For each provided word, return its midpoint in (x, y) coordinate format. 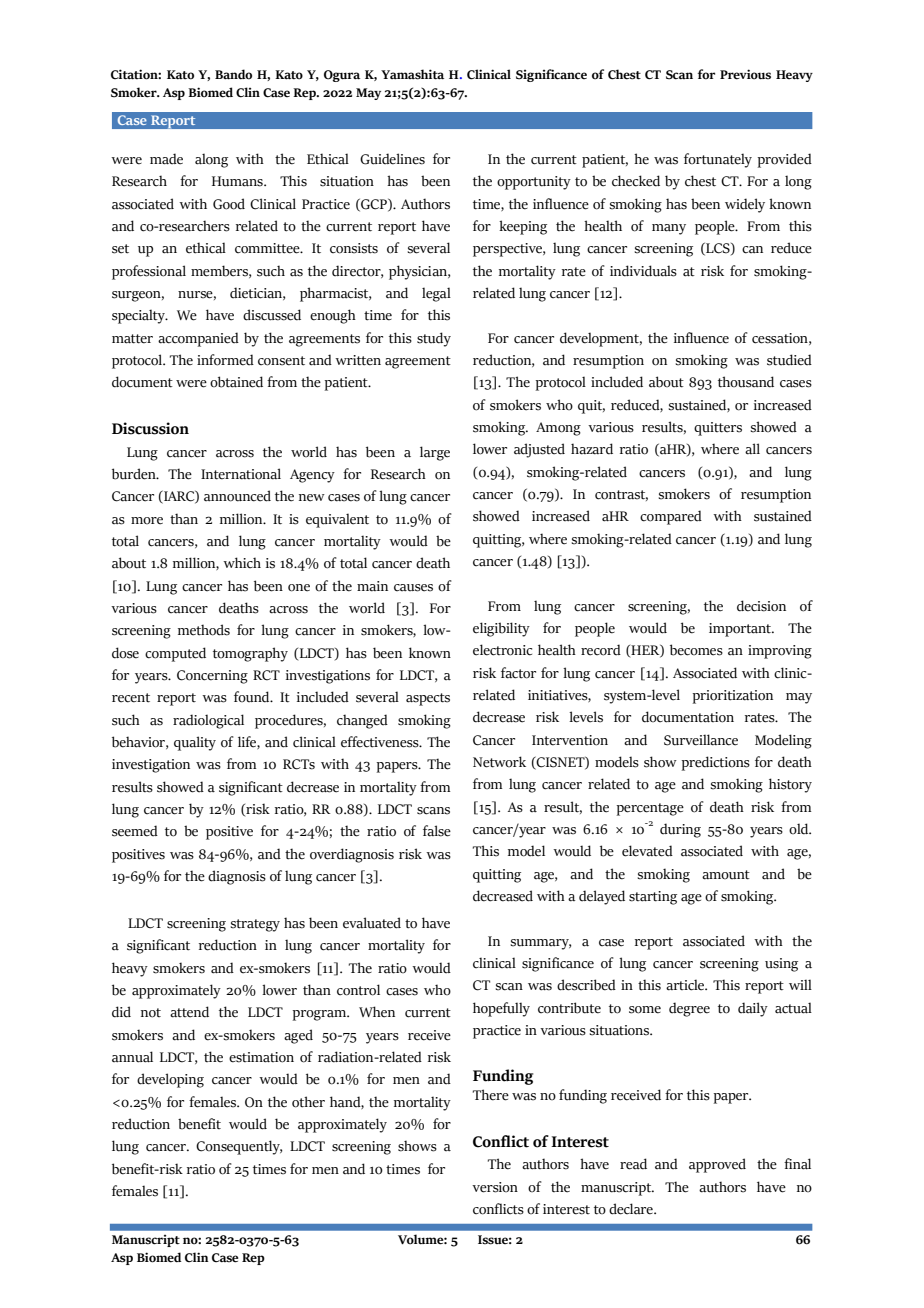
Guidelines (392, 159)
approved (717, 1165)
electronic (502, 650)
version (495, 1187)
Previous (745, 74)
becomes (696, 650)
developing (170, 1080)
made (166, 159)
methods (204, 630)
